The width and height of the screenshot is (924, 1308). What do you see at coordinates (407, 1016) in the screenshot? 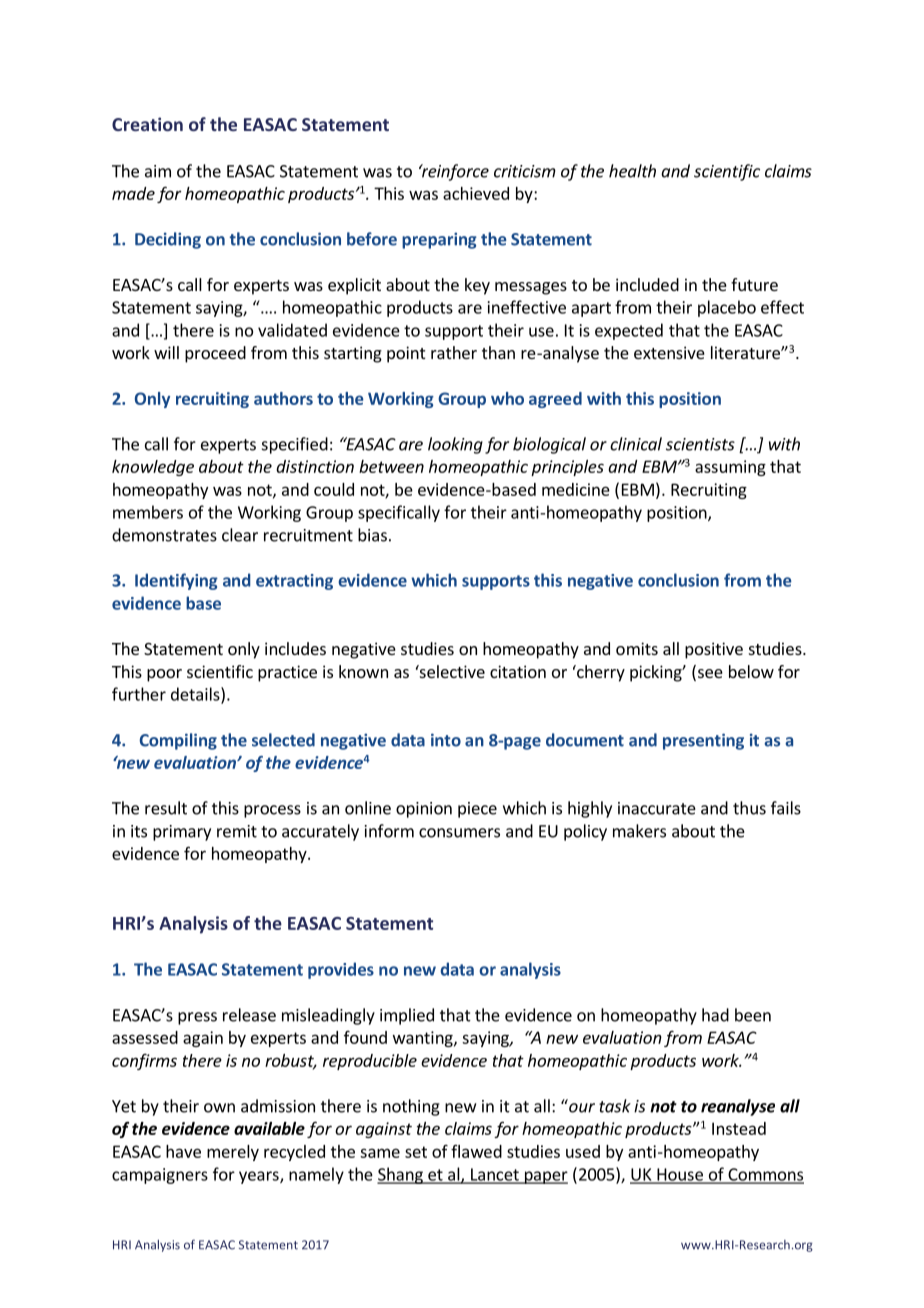
I see `implied` at bounding box center [407, 1016].
